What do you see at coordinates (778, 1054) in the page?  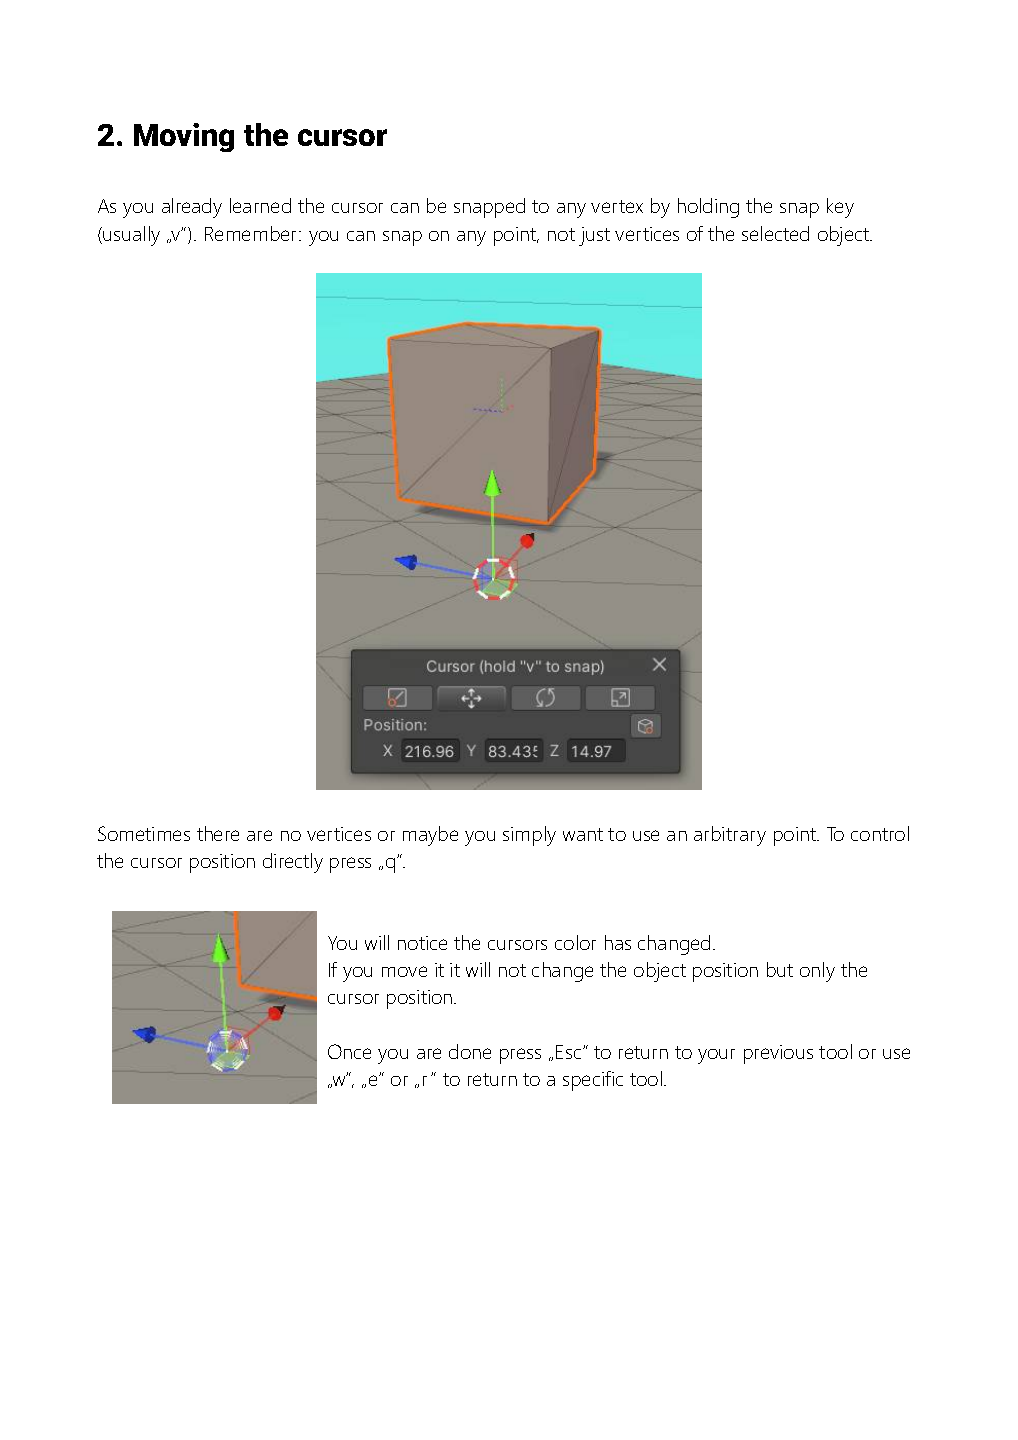 I see `previous` at bounding box center [778, 1054].
